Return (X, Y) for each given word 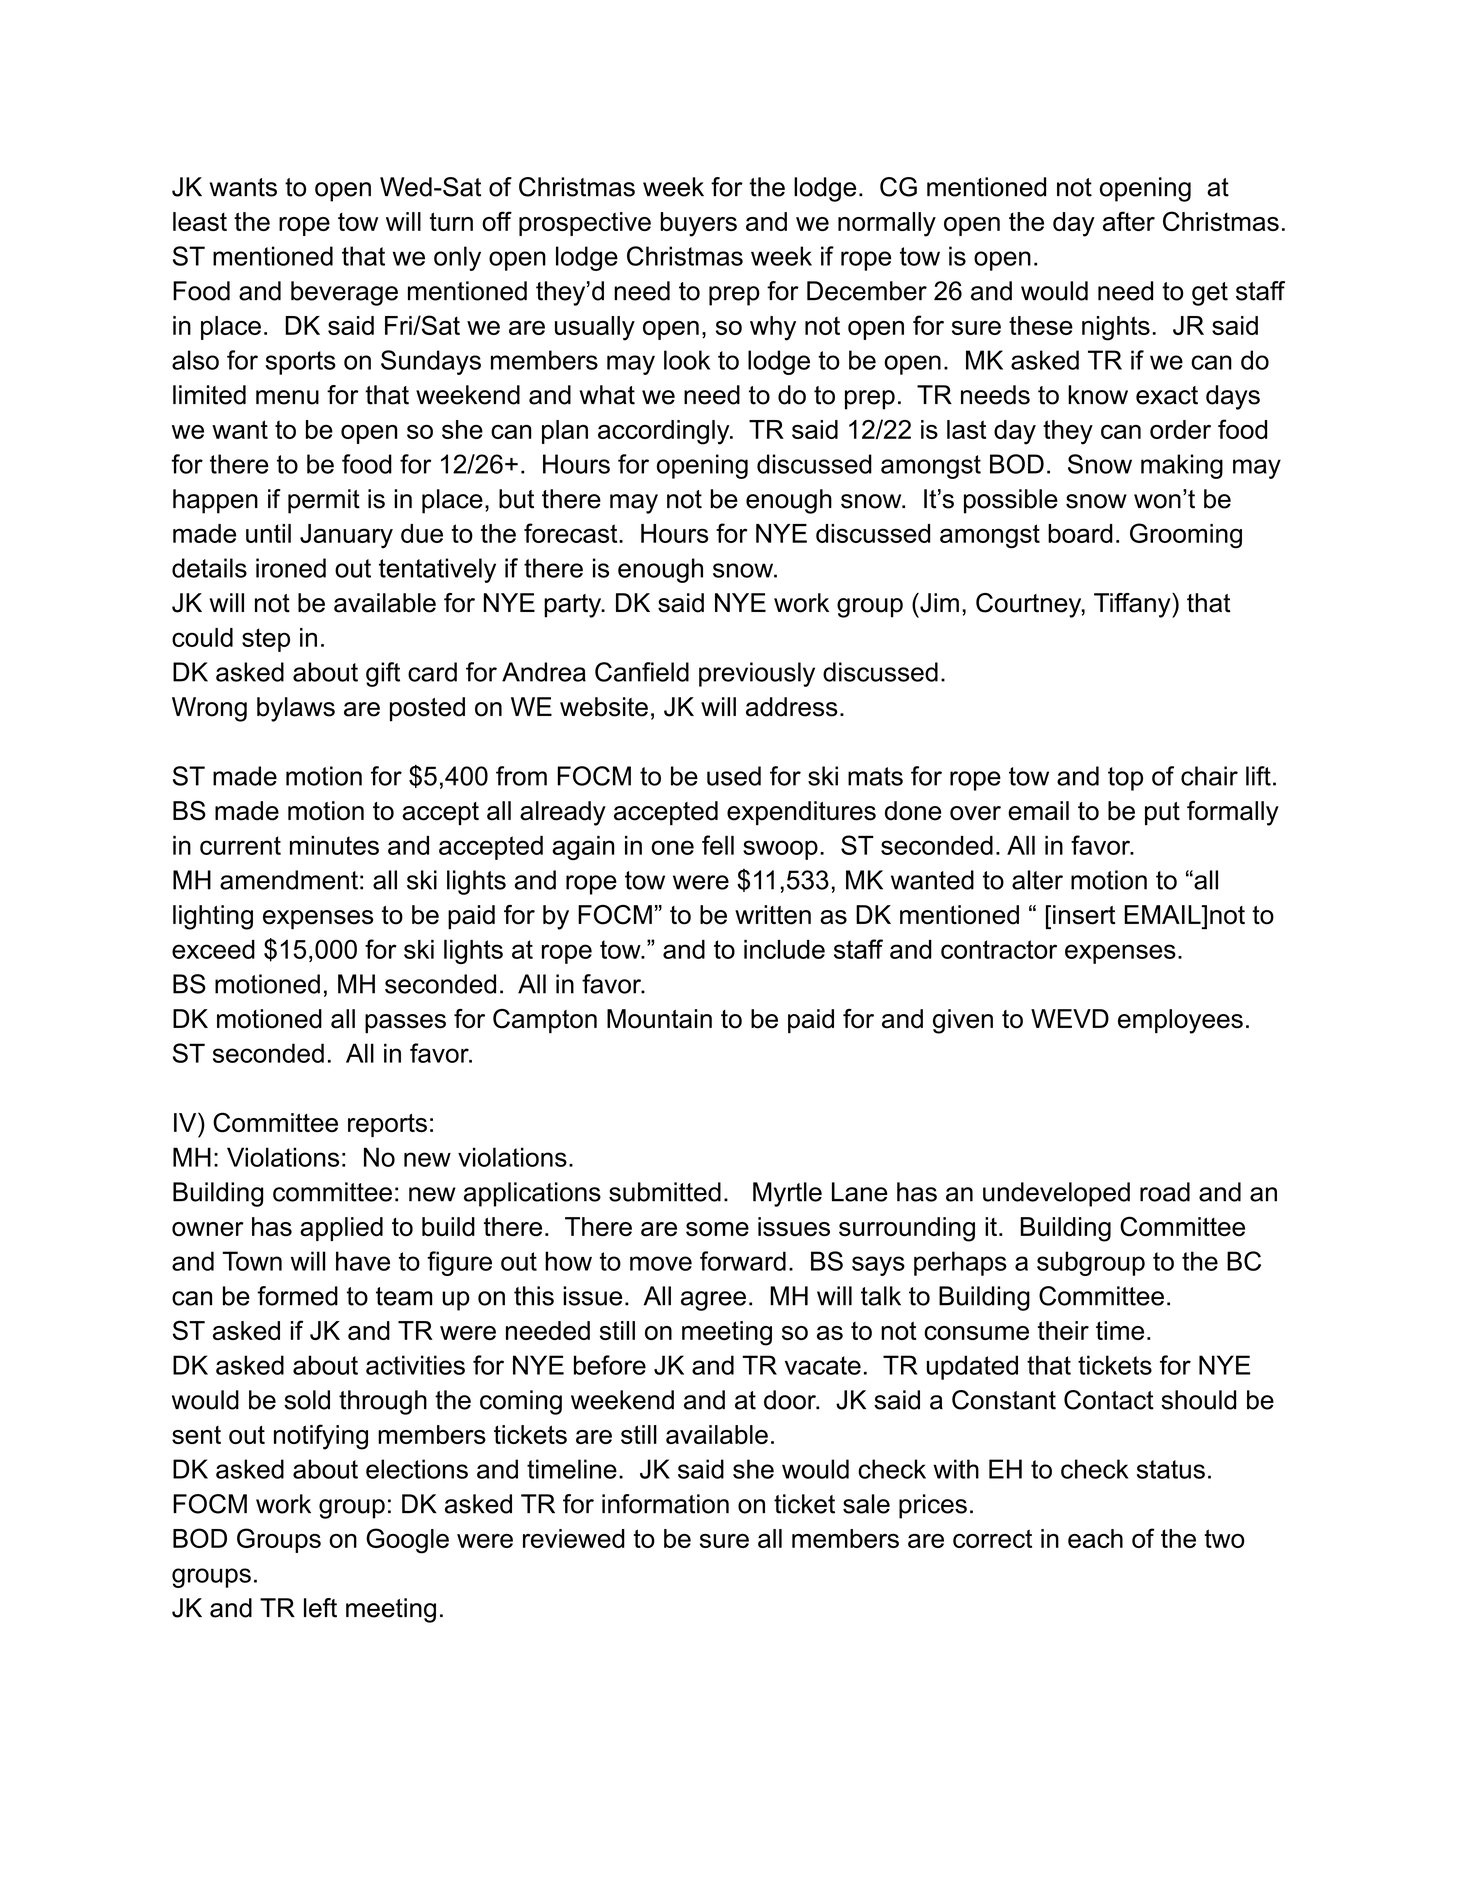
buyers (698, 224)
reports (387, 1125)
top (1125, 779)
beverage (344, 293)
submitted (665, 1192)
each (1095, 1538)
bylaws (296, 709)
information (665, 1504)
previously (757, 674)
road (1165, 1192)
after (1129, 221)
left (320, 1608)
